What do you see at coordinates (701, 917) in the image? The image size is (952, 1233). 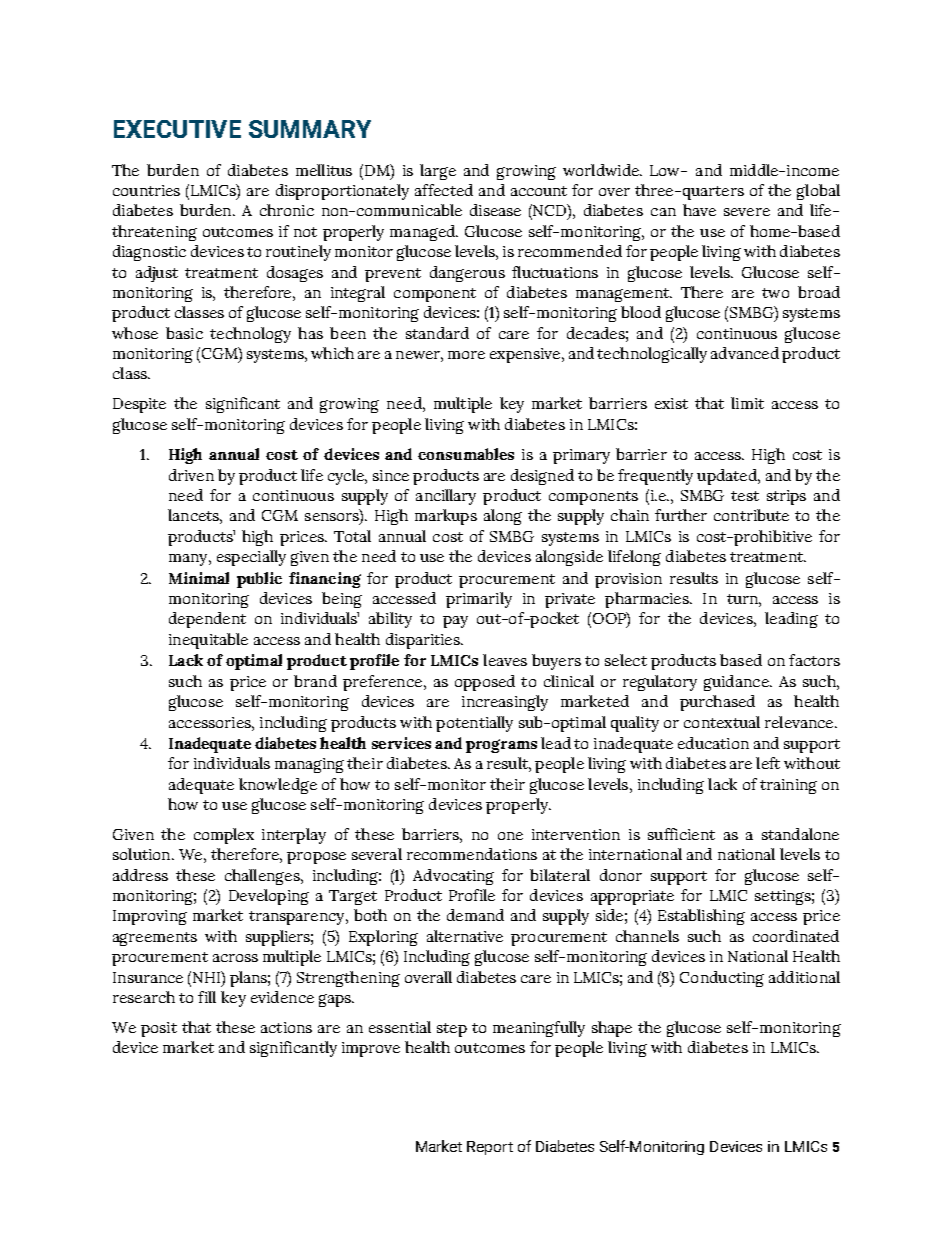 I see `Establishing` at bounding box center [701, 917].
